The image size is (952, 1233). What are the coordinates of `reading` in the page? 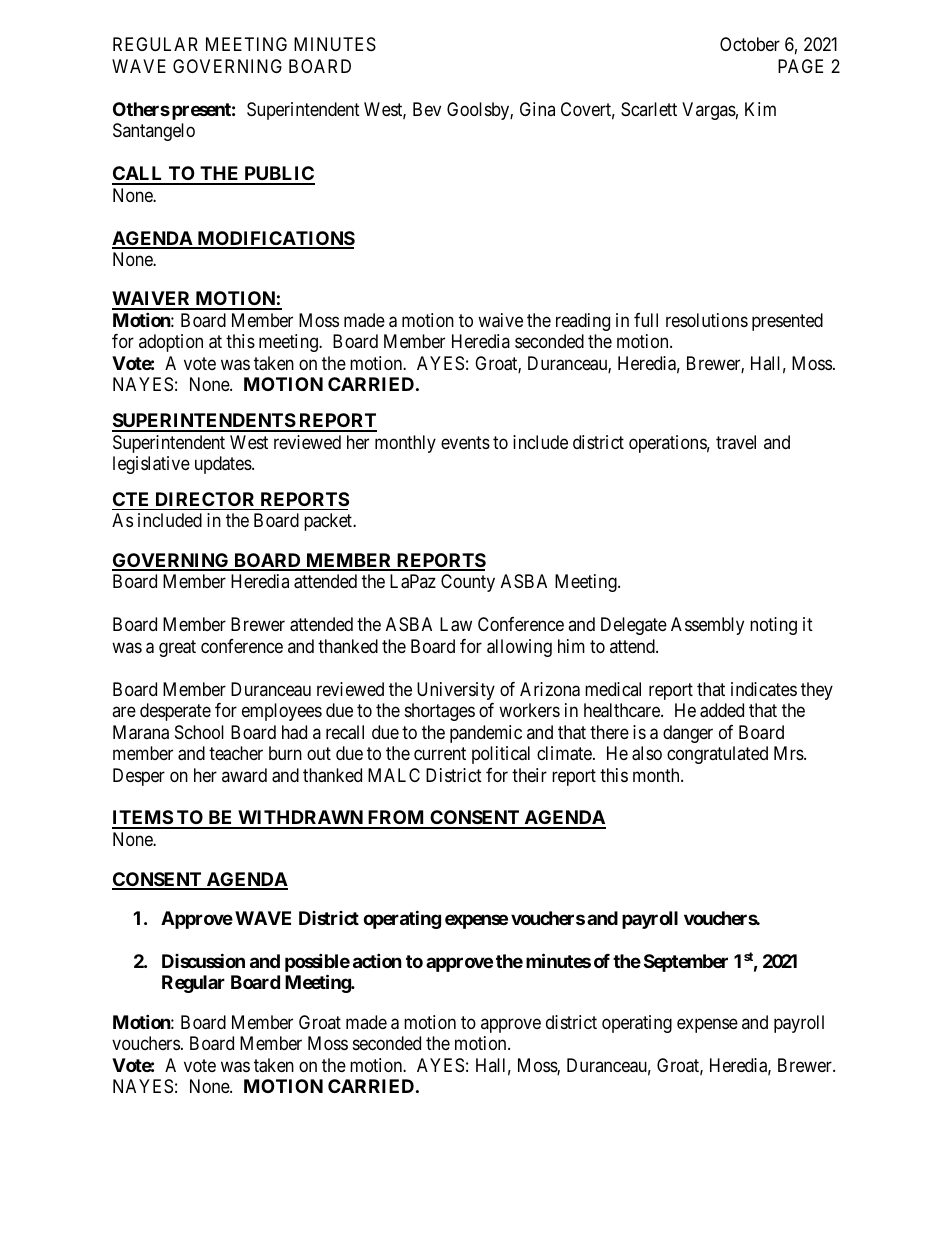 It's located at (583, 322).
